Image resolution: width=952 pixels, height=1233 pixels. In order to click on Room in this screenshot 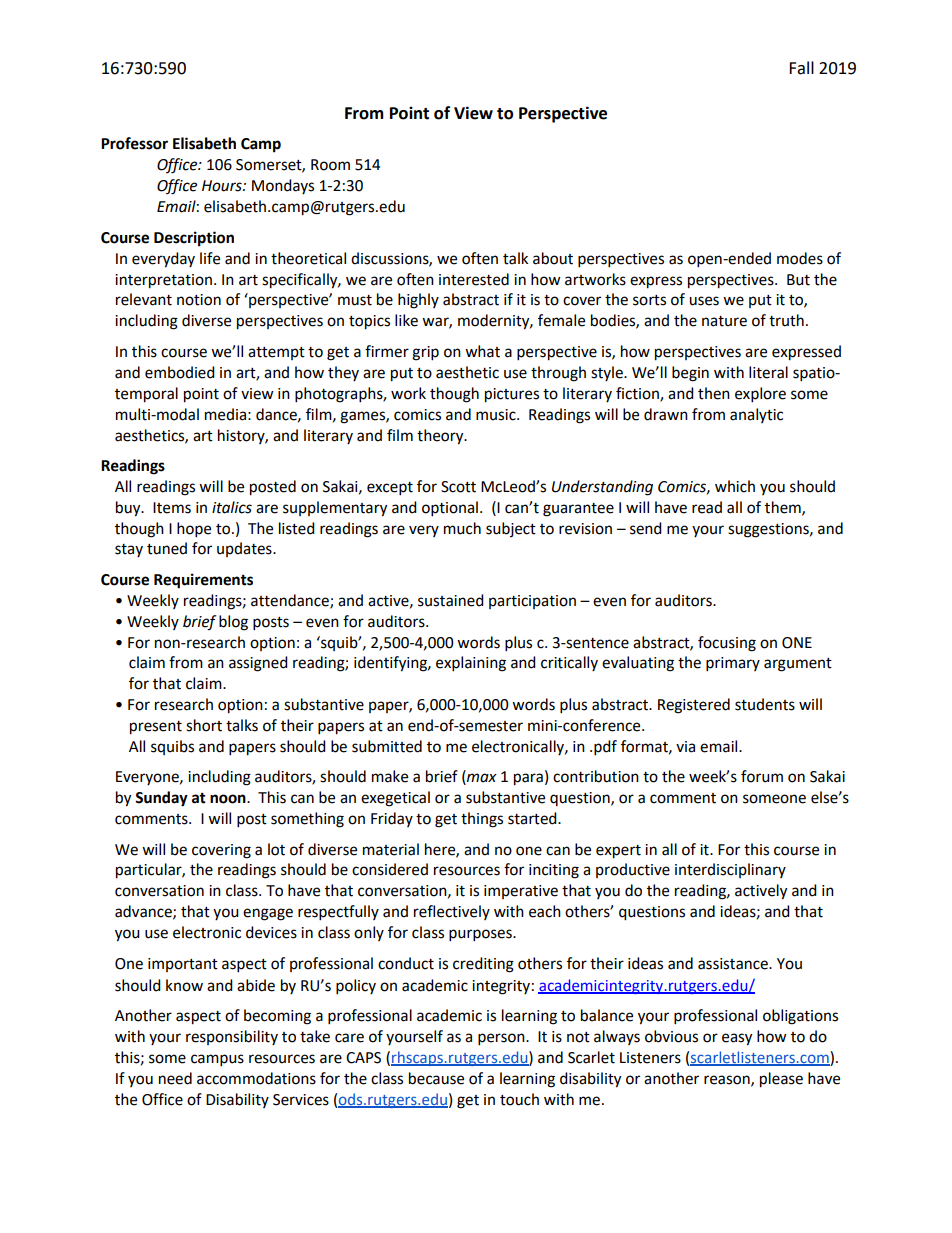, I will do `click(330, 165)`.
